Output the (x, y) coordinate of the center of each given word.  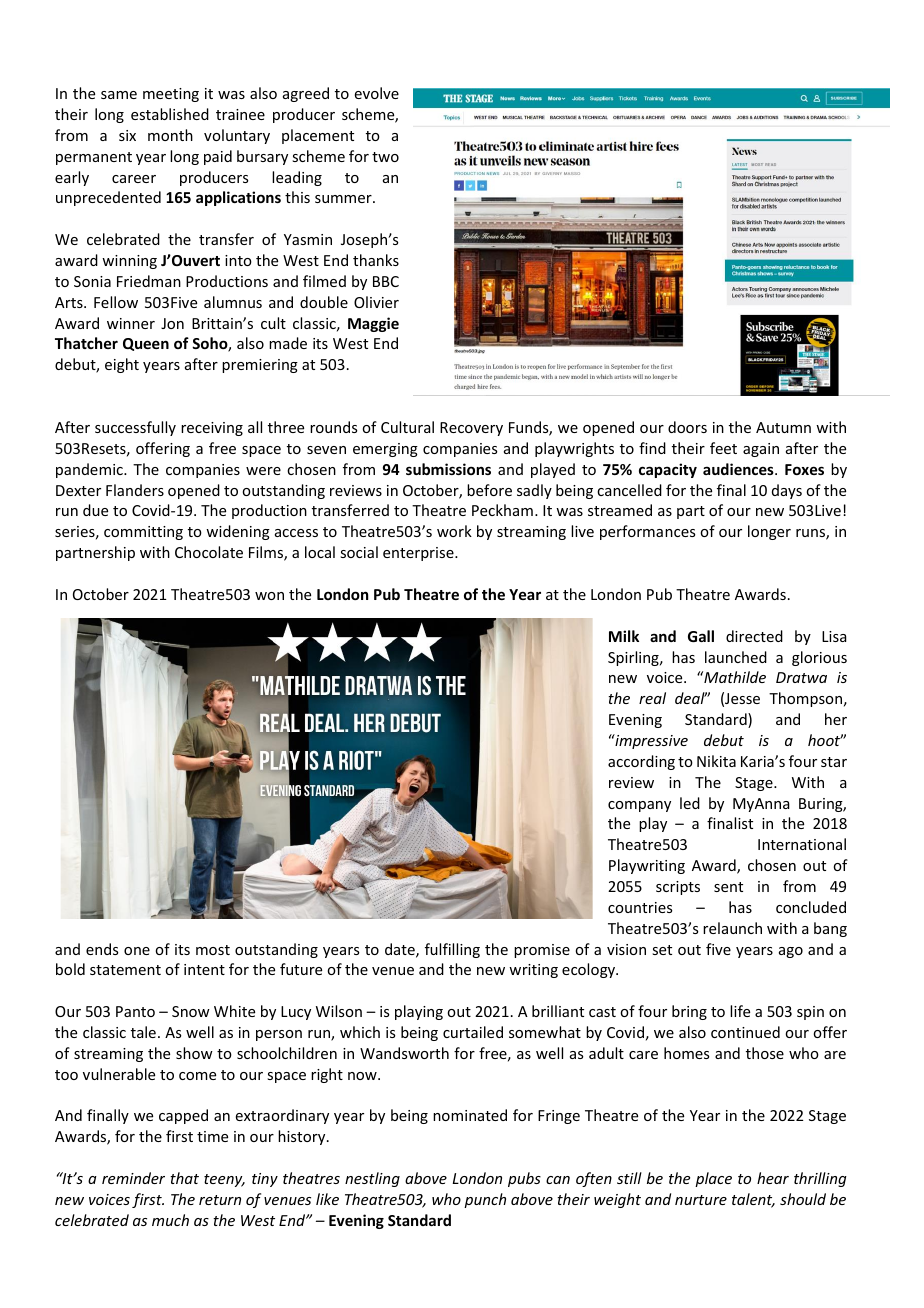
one (137, 951)
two (385, 157)
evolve (377, 93)
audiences (739, 469)
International (802, 844)
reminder (133, 1178)
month (170, 135)
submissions (448, 469)
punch (485, 1200)
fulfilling (452, 950)
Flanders (135, 490)
